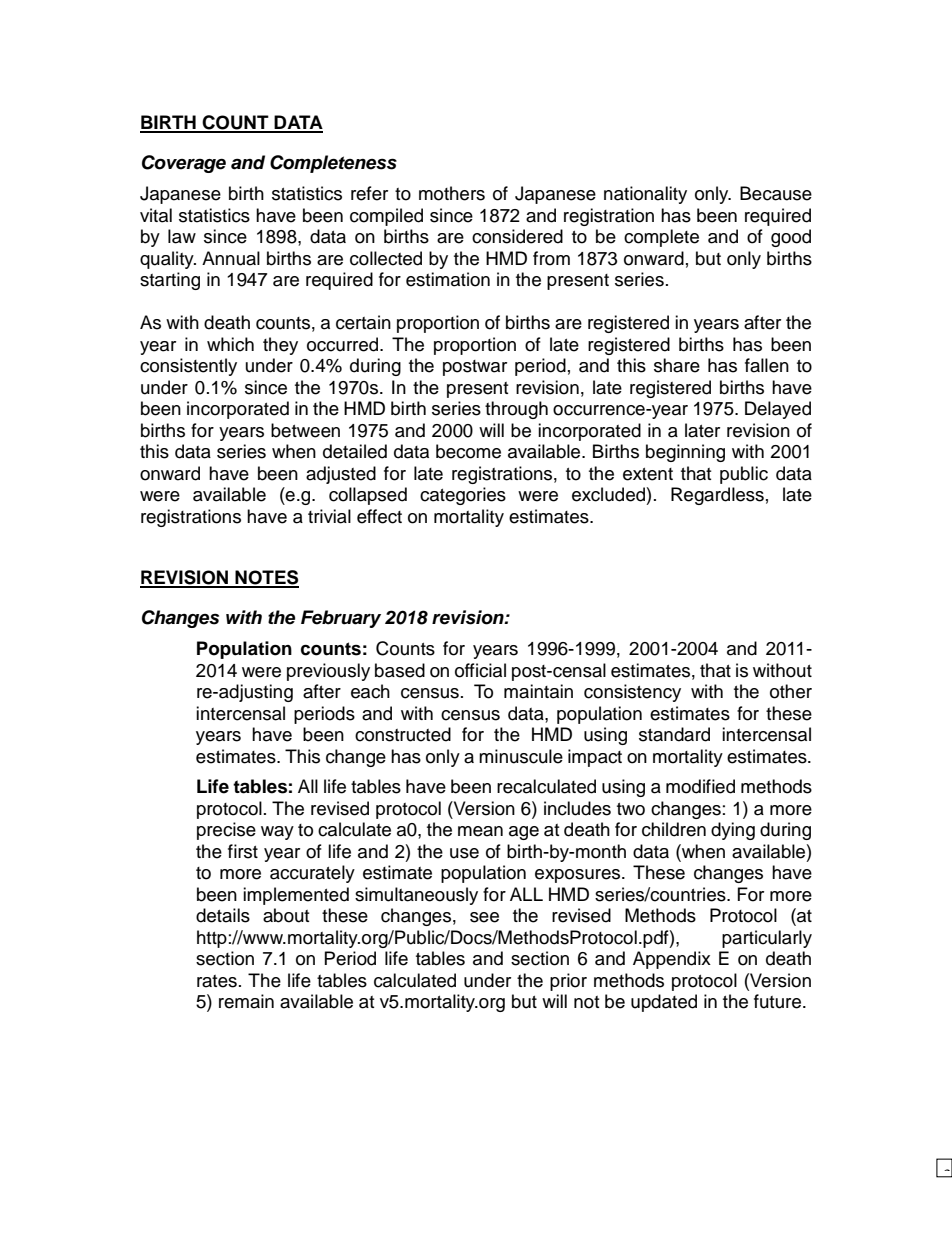 Image resolution: width=952 pixels, height=1233 pixels. What do you see at coordinates (521, 756) in the screenshot?
I see `minuscule` at bounding box center [521, 756].
